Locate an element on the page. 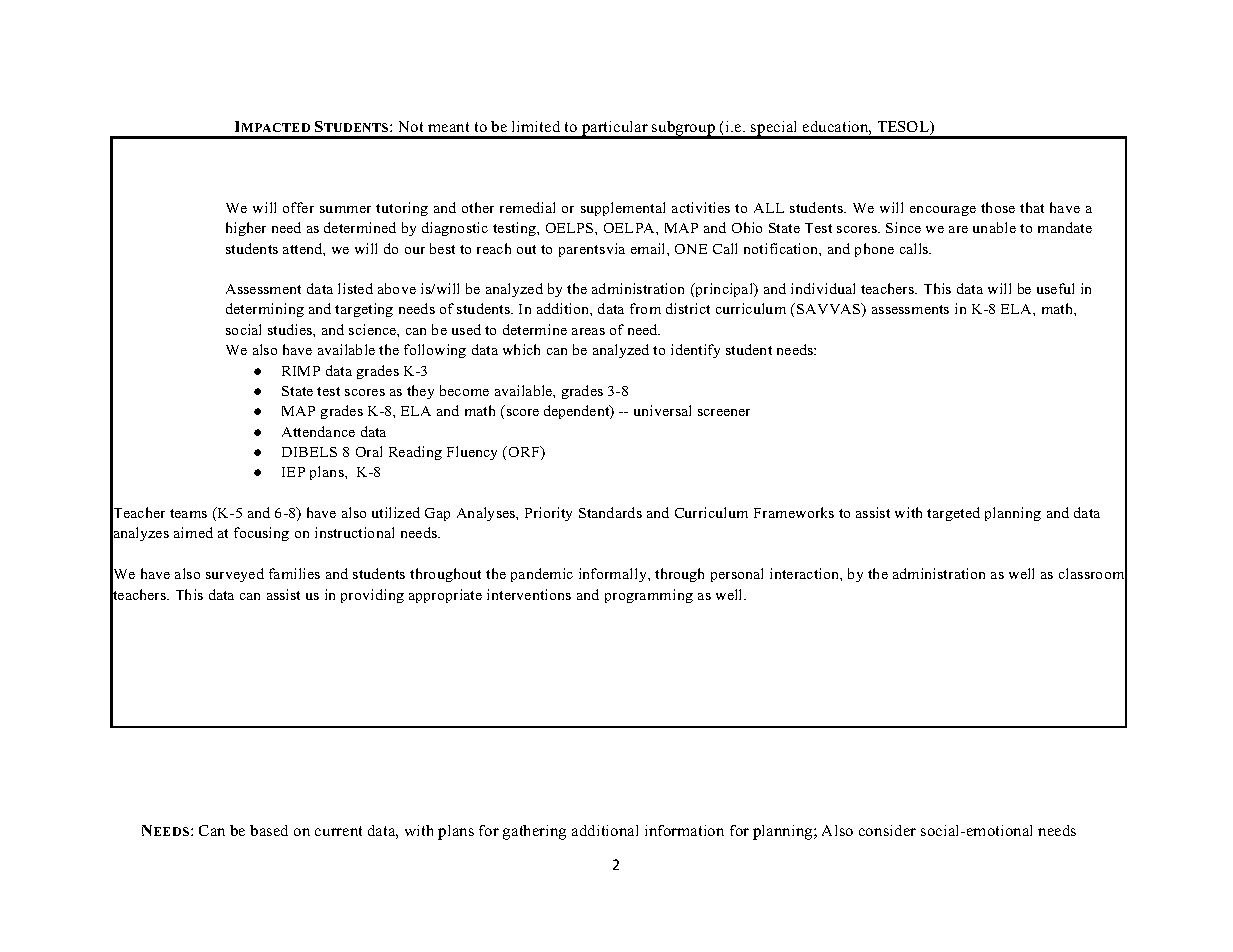  based is located at coordinates (269, 830).
